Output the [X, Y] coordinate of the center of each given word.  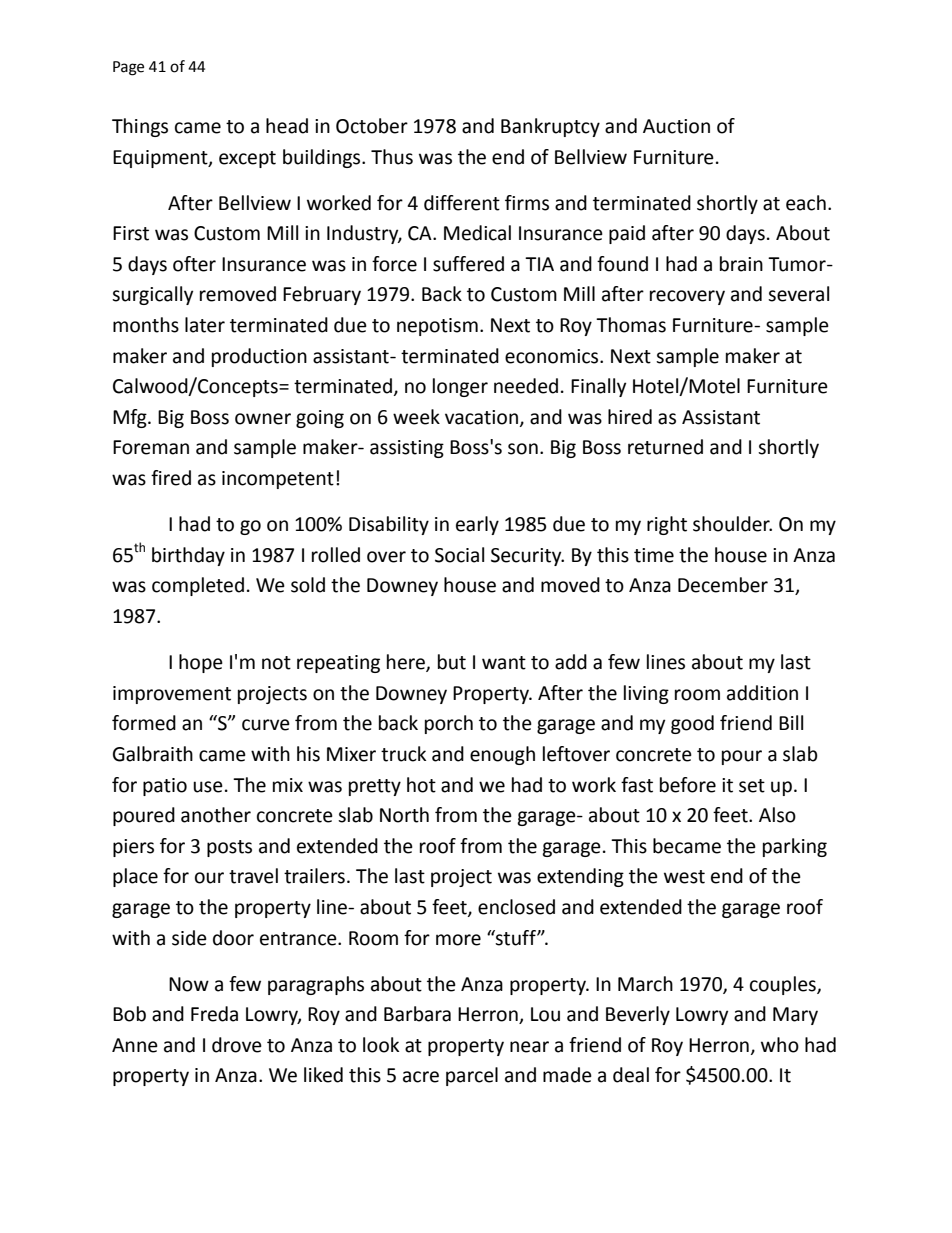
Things [140, 127]
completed [198, 586]
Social [459, 555]
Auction [676, 126]
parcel [472, 1076]
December [723, 585]
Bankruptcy [550, 127]
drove [237, 1045]
